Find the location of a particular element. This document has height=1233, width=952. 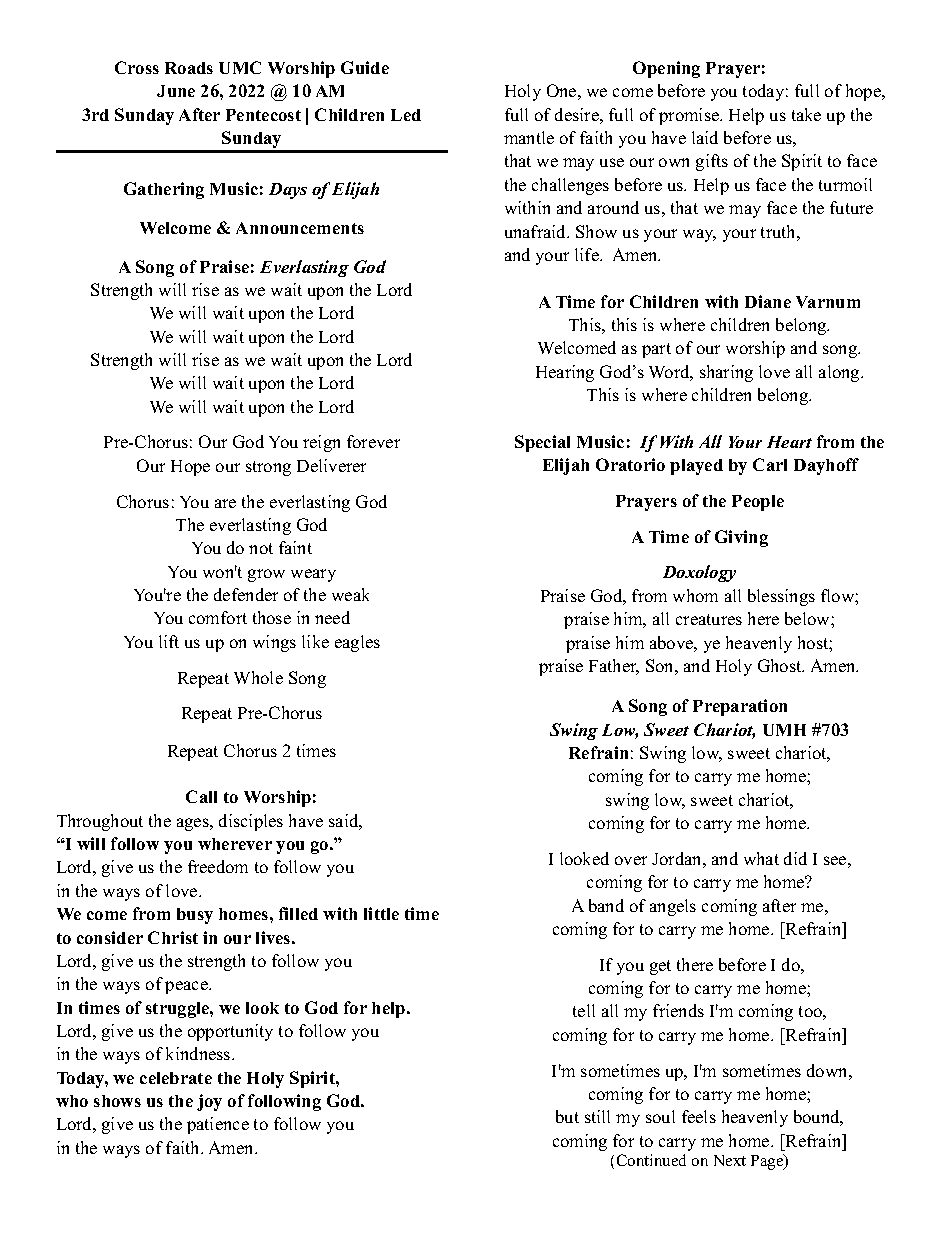

June is located at coordinates (176, 91).
